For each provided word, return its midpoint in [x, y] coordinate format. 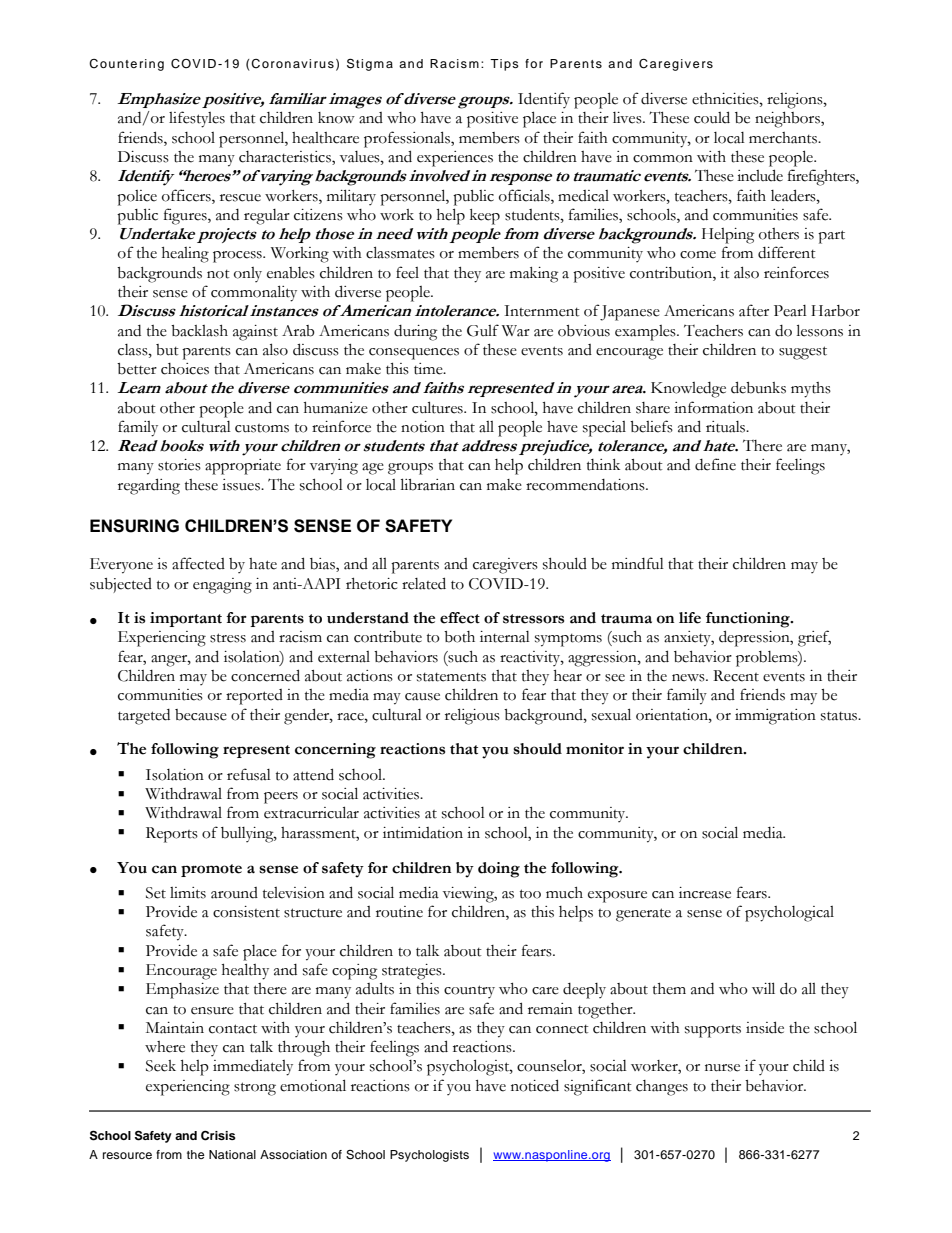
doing [499, 870]
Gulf [483, 330]
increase [705, 893]
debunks [758, 387]
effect [460, 618]
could [712, 117]
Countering [126, 65]
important [186, 619]
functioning [749, 620]
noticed [535, 1085]
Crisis [218, 1136]
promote [211, 870]
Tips [504, 65]
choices [185, 369]
